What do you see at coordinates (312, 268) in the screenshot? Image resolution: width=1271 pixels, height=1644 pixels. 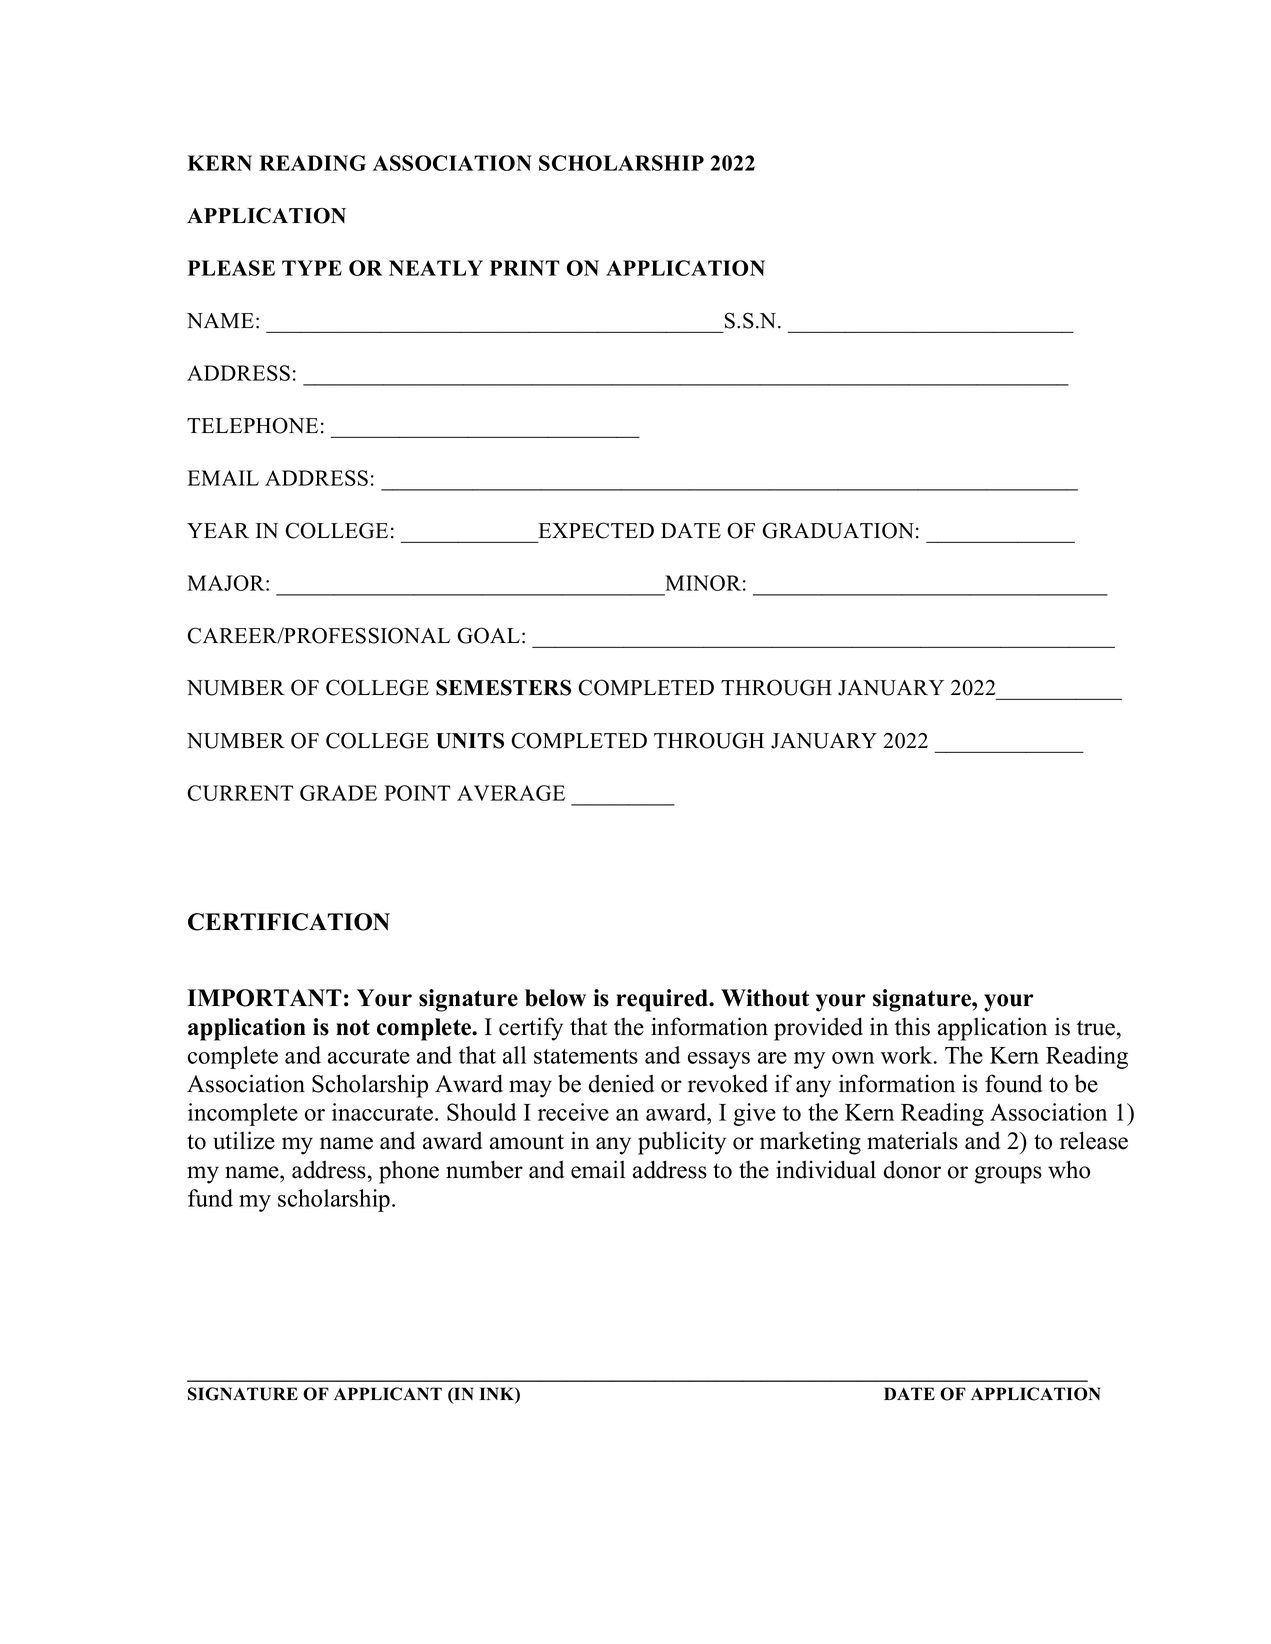 I see `TYPE` at bounding box center [312, 268].
